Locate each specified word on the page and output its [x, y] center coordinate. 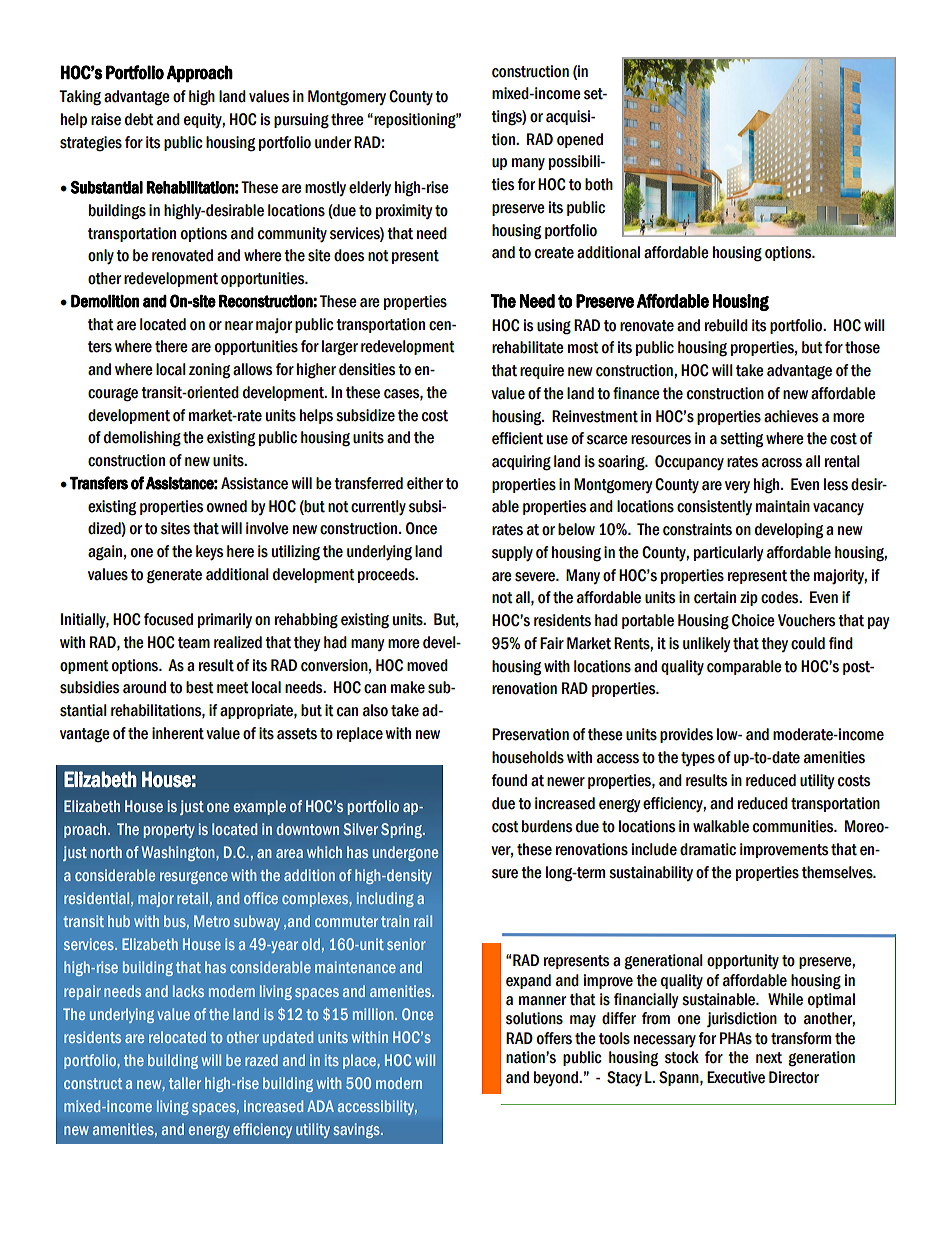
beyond [557, 1078]
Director [794, 1077]
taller [185, 1083]
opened [580, 140]
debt [139, 119]
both [599, 184]
